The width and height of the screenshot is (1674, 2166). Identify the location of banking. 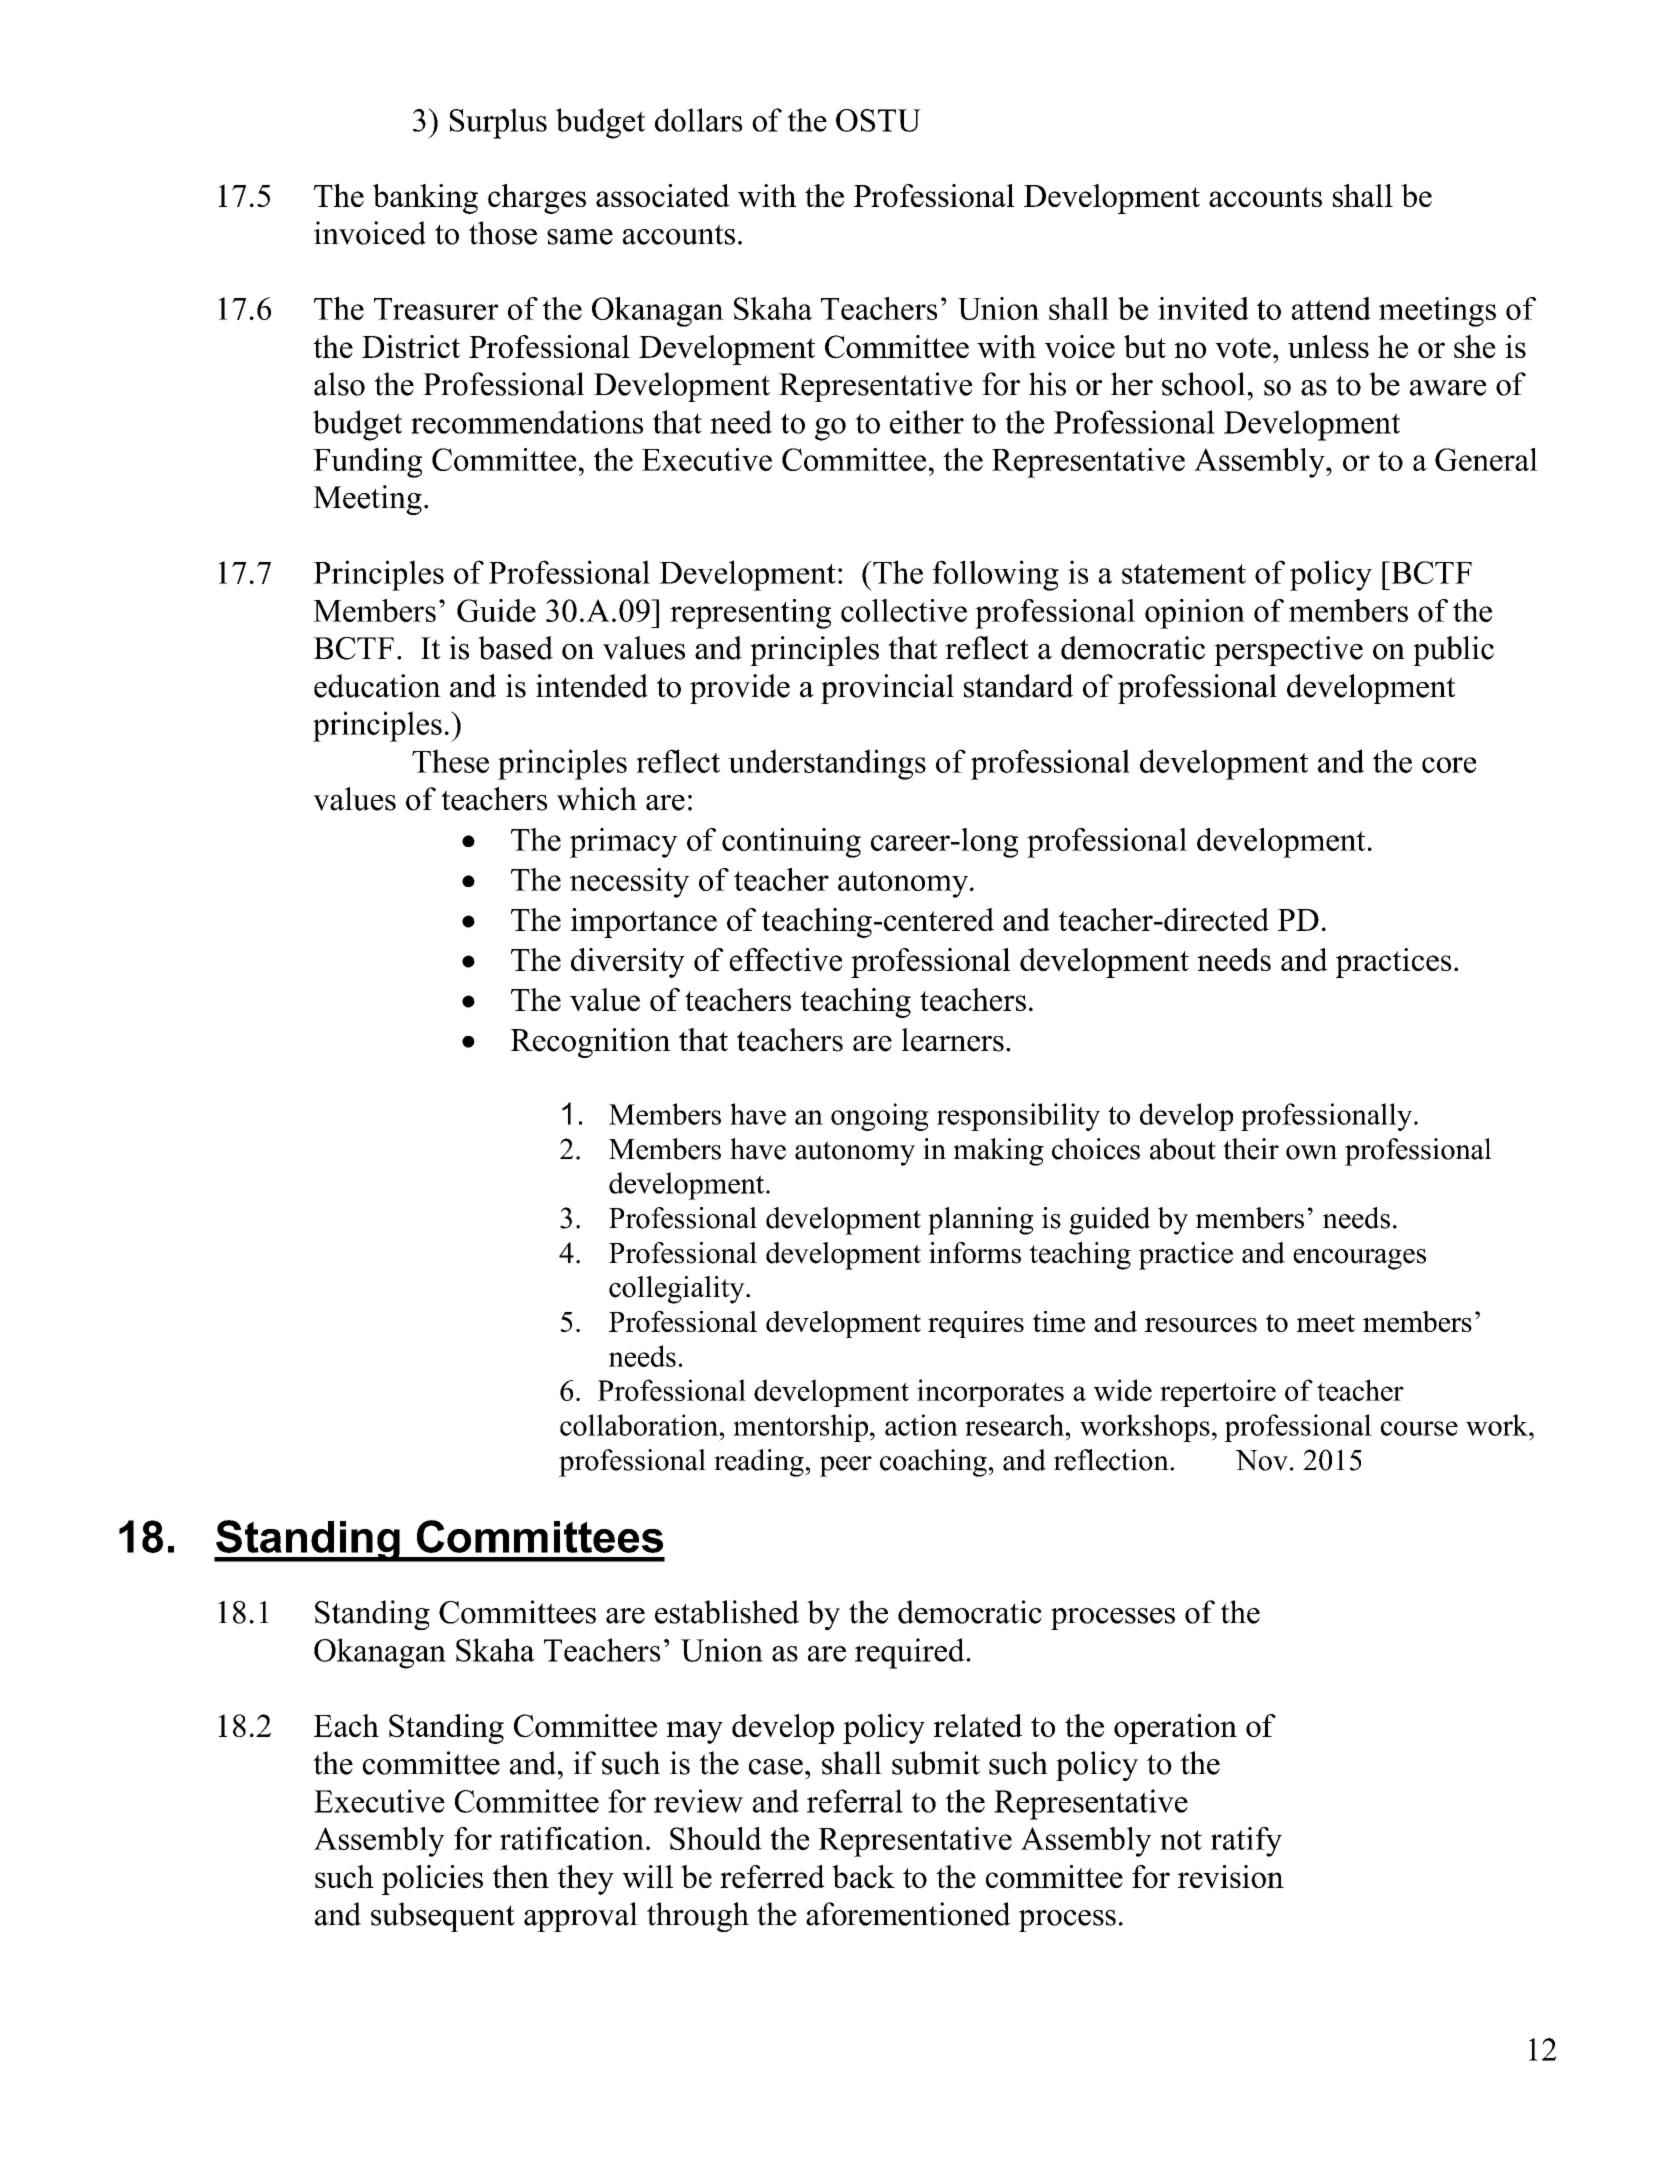
(425, 199).
